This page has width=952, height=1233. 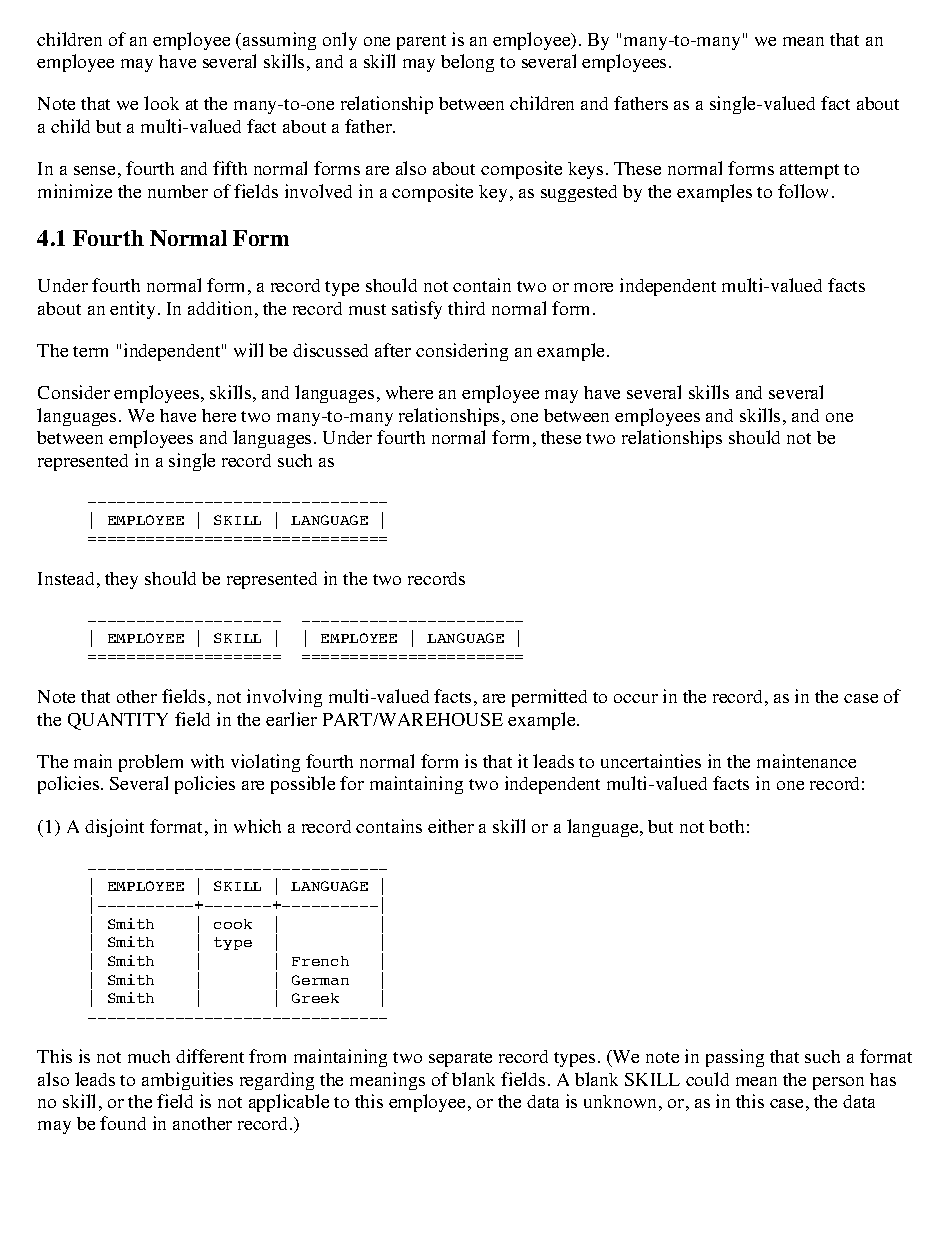 What do you see at coordinates (121, 580) in the page?
I see `they` at bounding box center [121, 580].
